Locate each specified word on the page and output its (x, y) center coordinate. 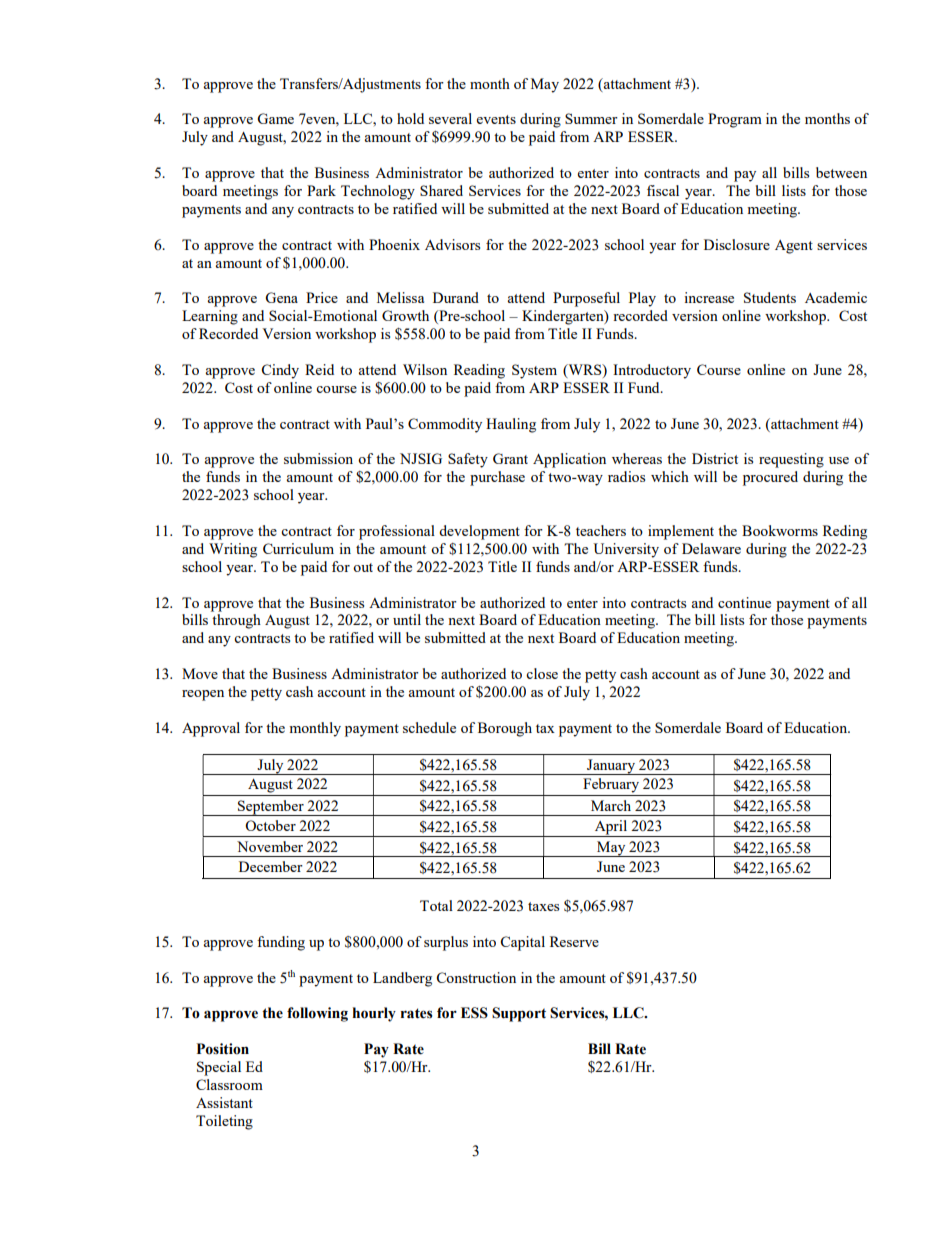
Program (735, 120)
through (236, 621)
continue (744, 602)
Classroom (229, 1084)
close (542, 673)
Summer (591, 118)
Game (275, 118)
